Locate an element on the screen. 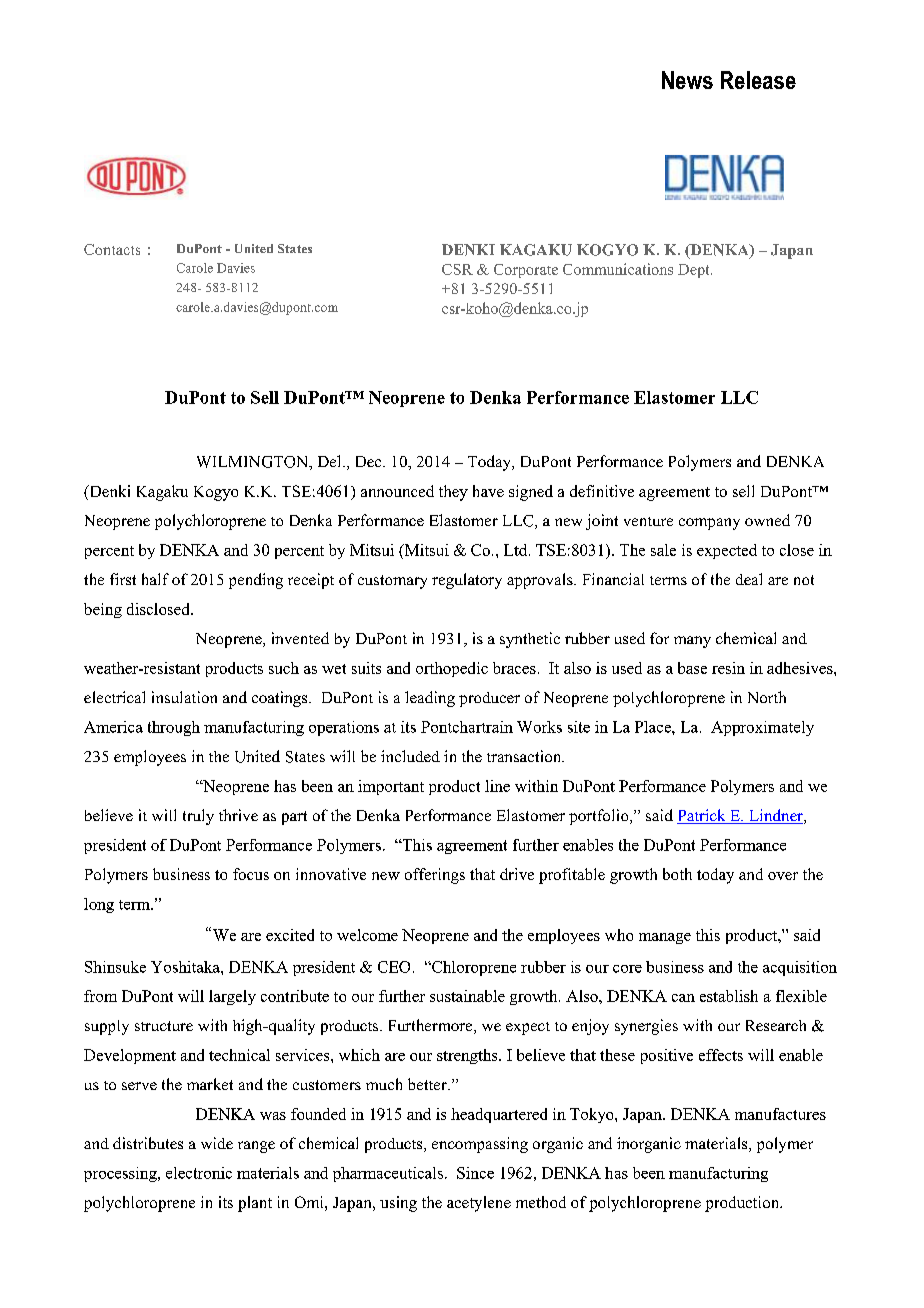 The width and height of the screenshot is (924, 1308). many is located at coordinates (692, 642).
